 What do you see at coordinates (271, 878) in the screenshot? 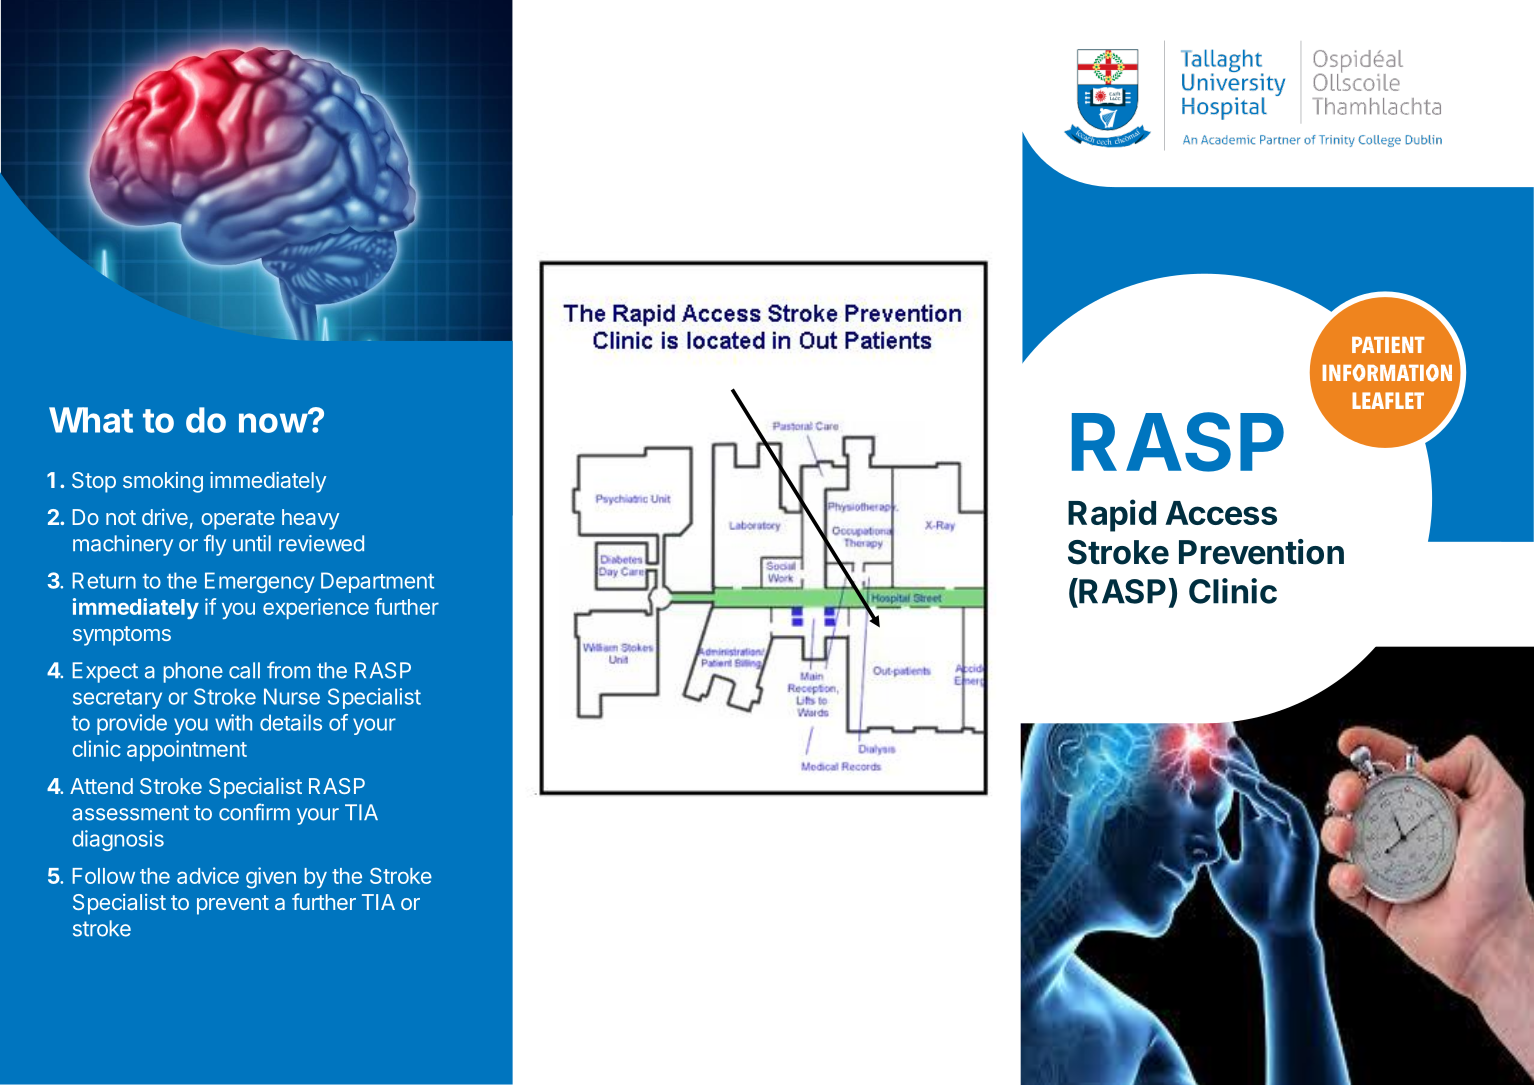
I see `given` at bounding box center [271, 878].
